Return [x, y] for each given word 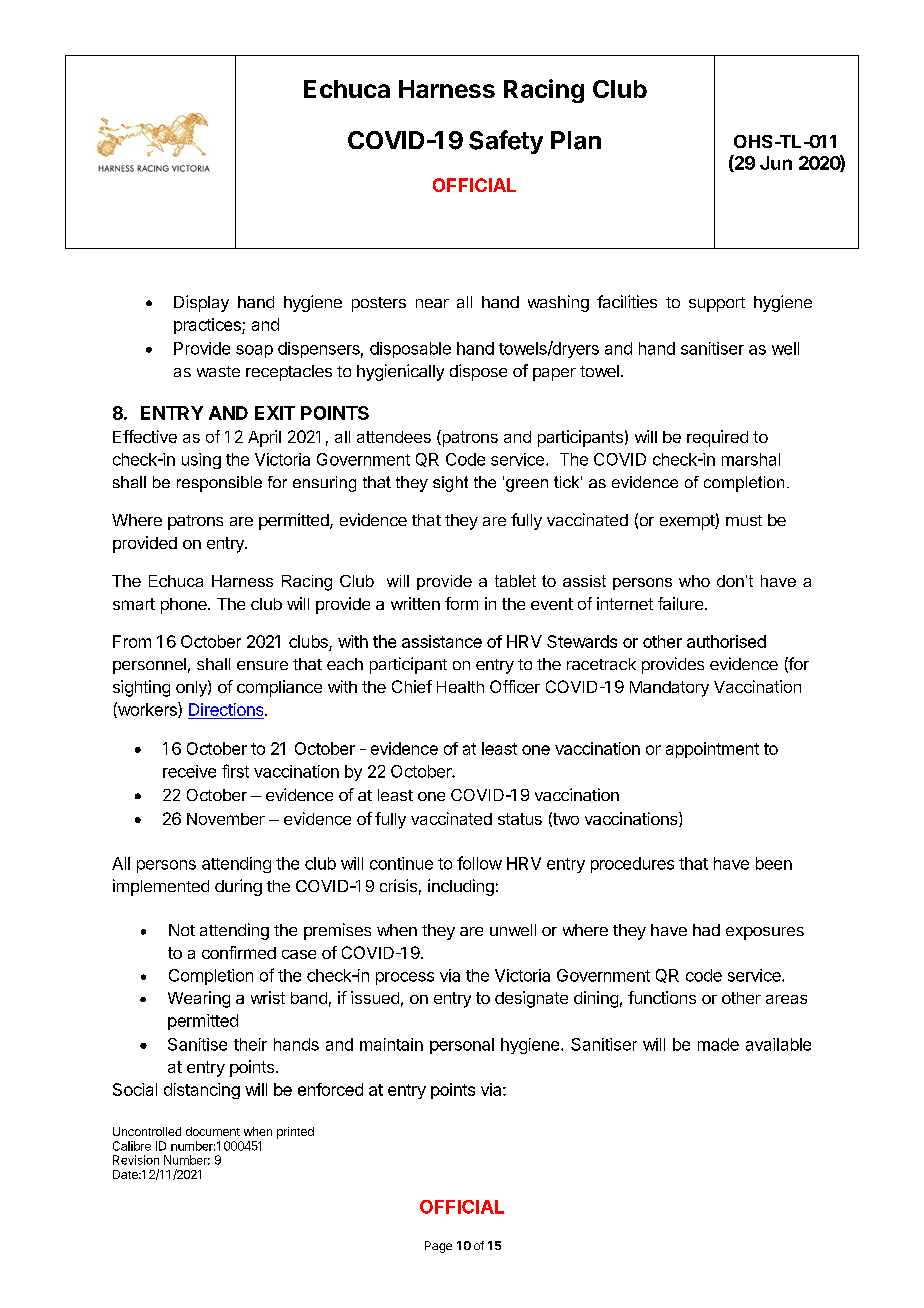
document [213, 1131]
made [718, 1044]
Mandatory [669, 689]
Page [438, 1247]
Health [460, 687]
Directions [227, 711]
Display [201, 303]
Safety [506, 142]
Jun [776, 163]
